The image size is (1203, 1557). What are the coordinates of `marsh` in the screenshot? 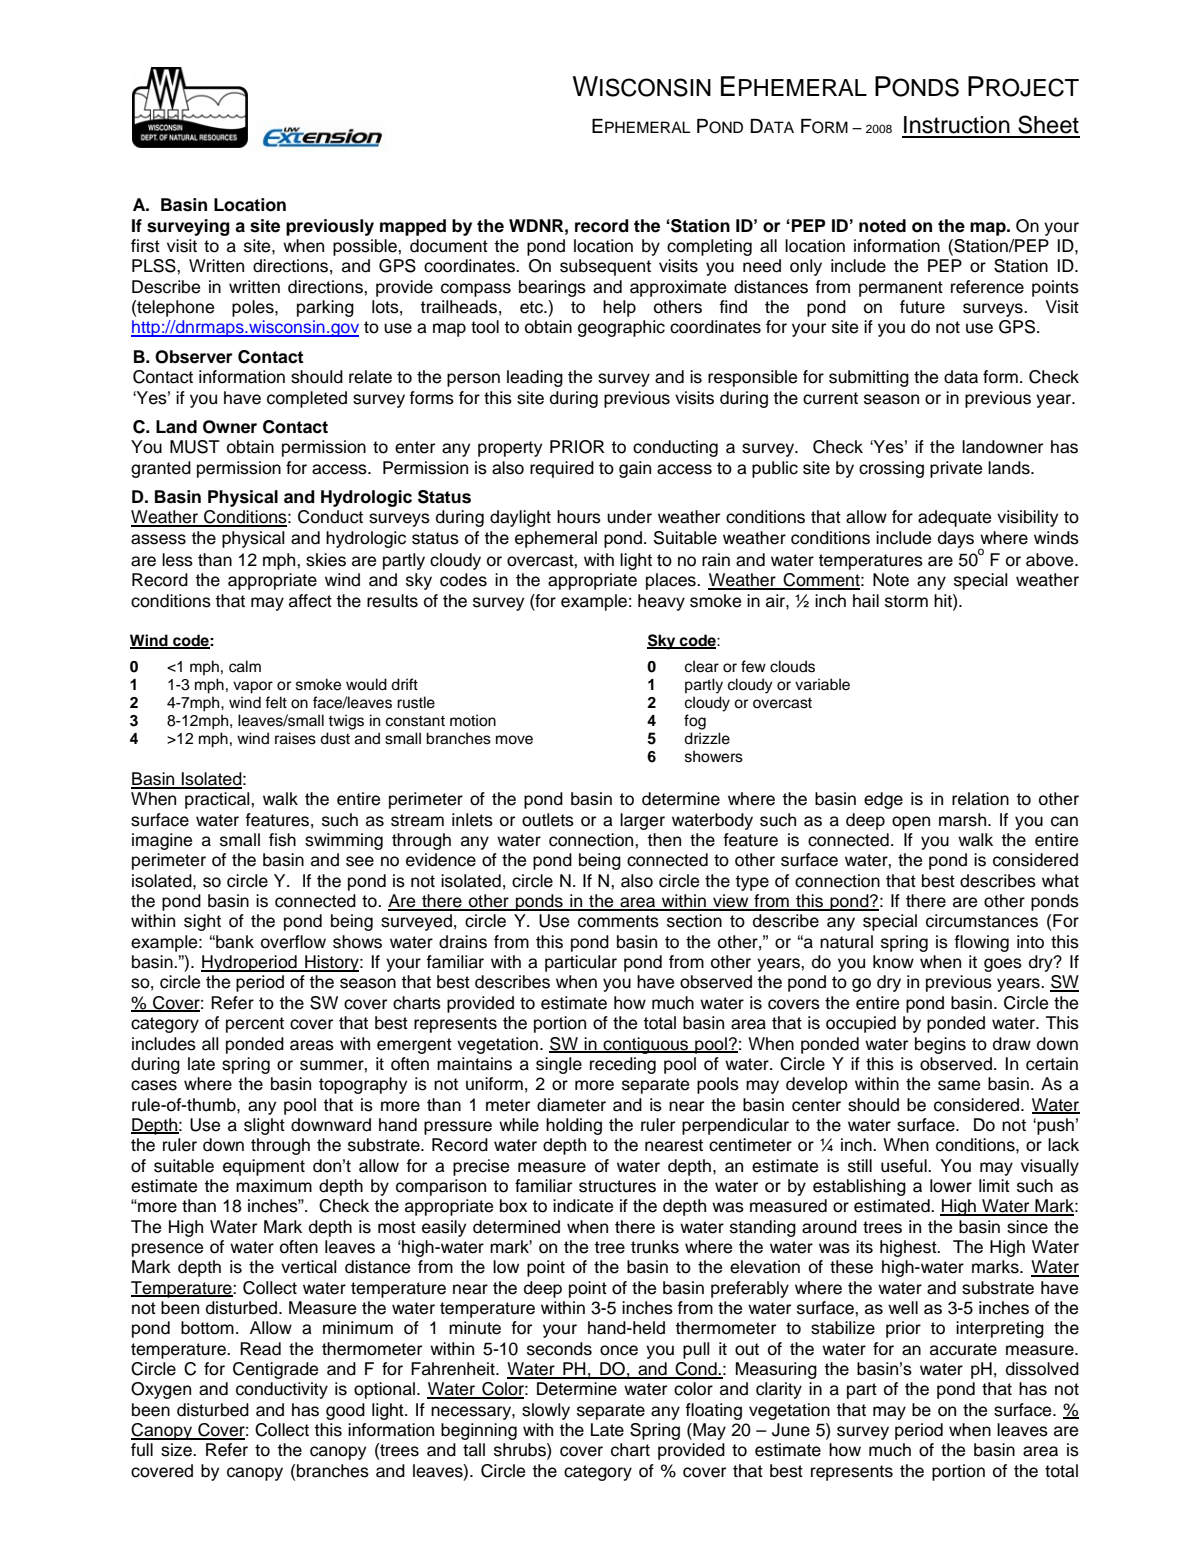 It's located at (962, 820).
